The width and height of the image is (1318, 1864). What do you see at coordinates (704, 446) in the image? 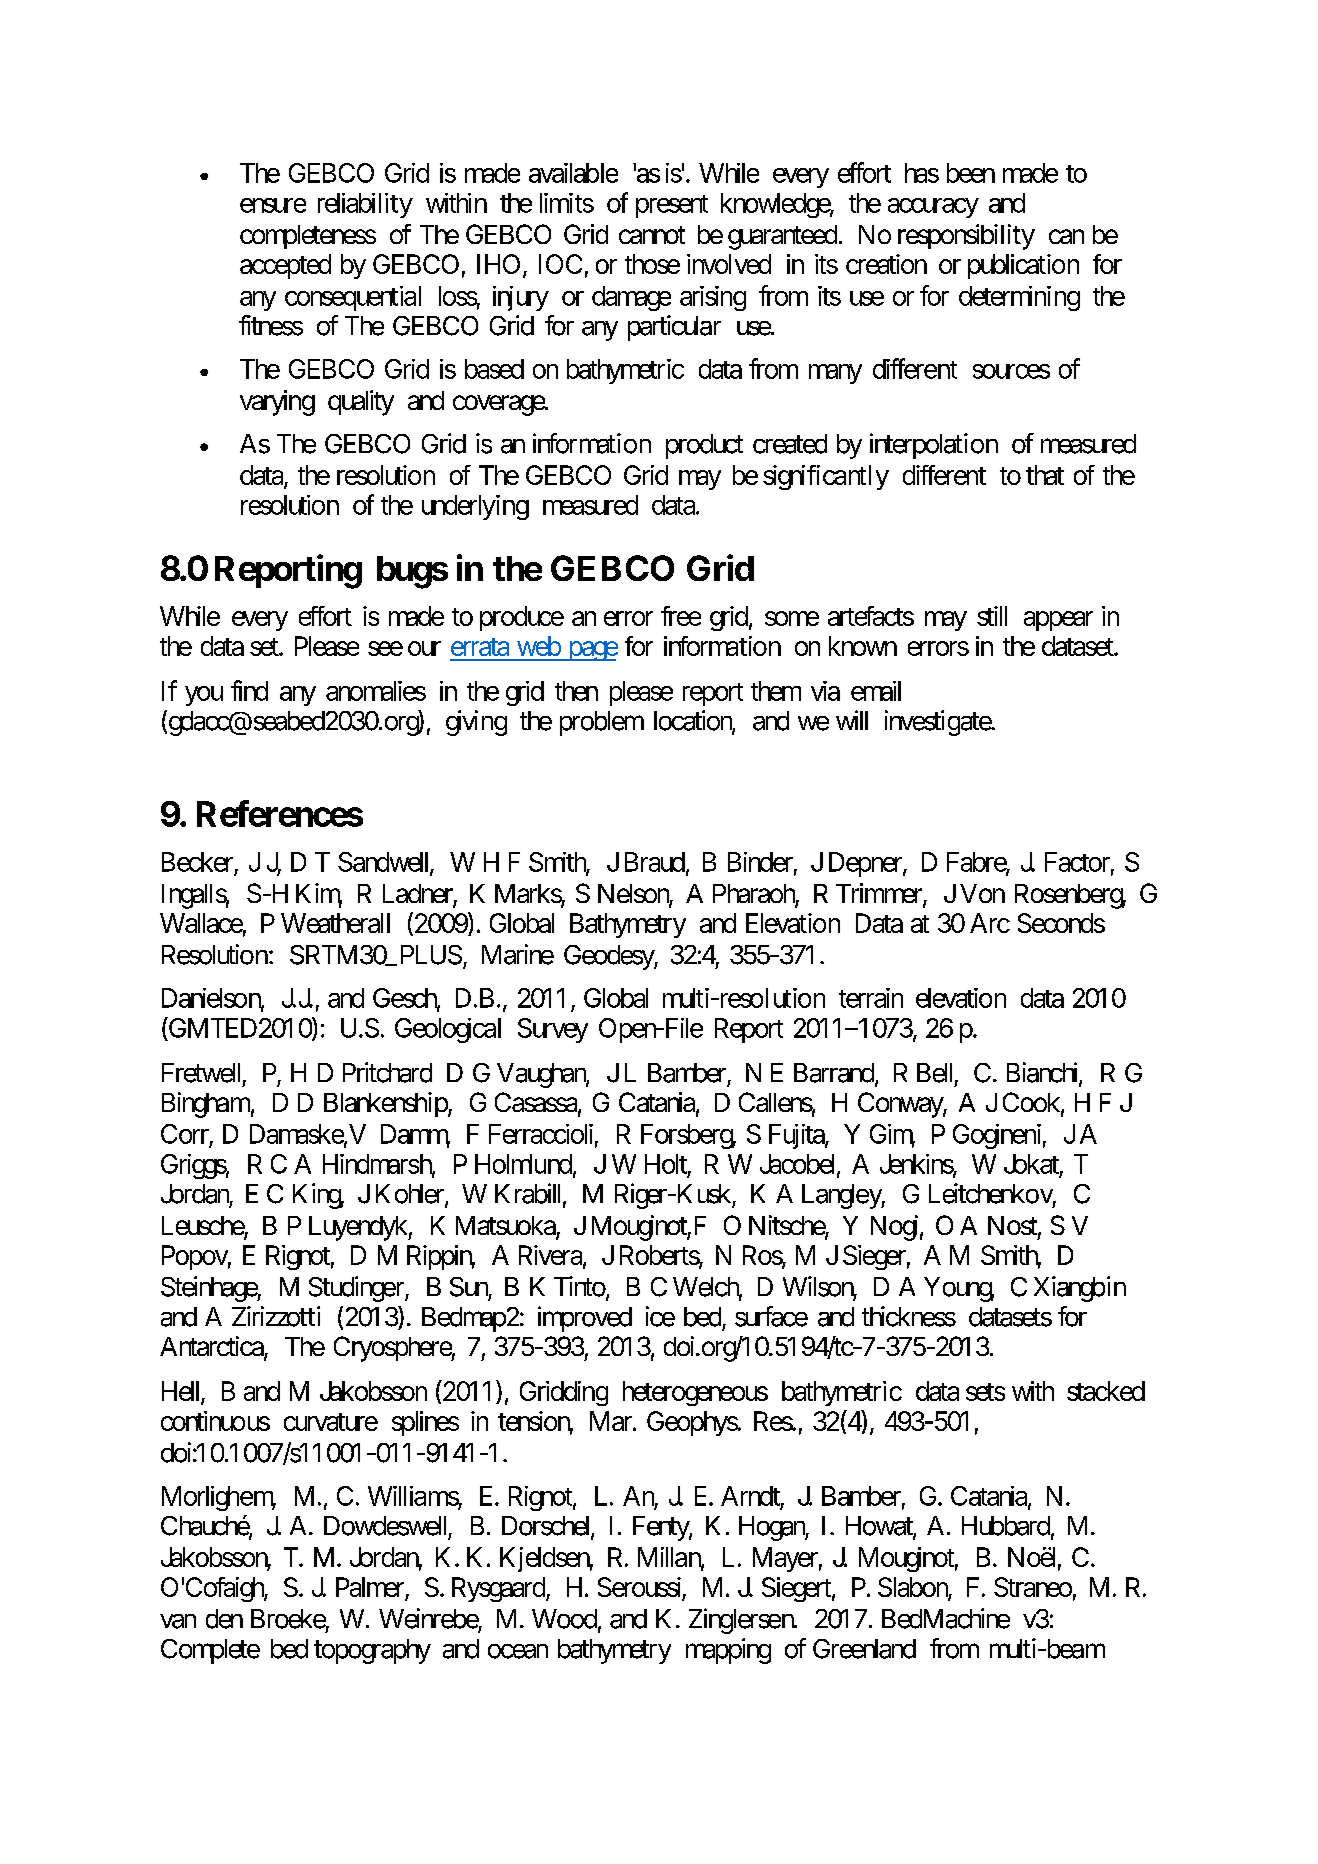
I see `product` at bounding box center [704, 446].
